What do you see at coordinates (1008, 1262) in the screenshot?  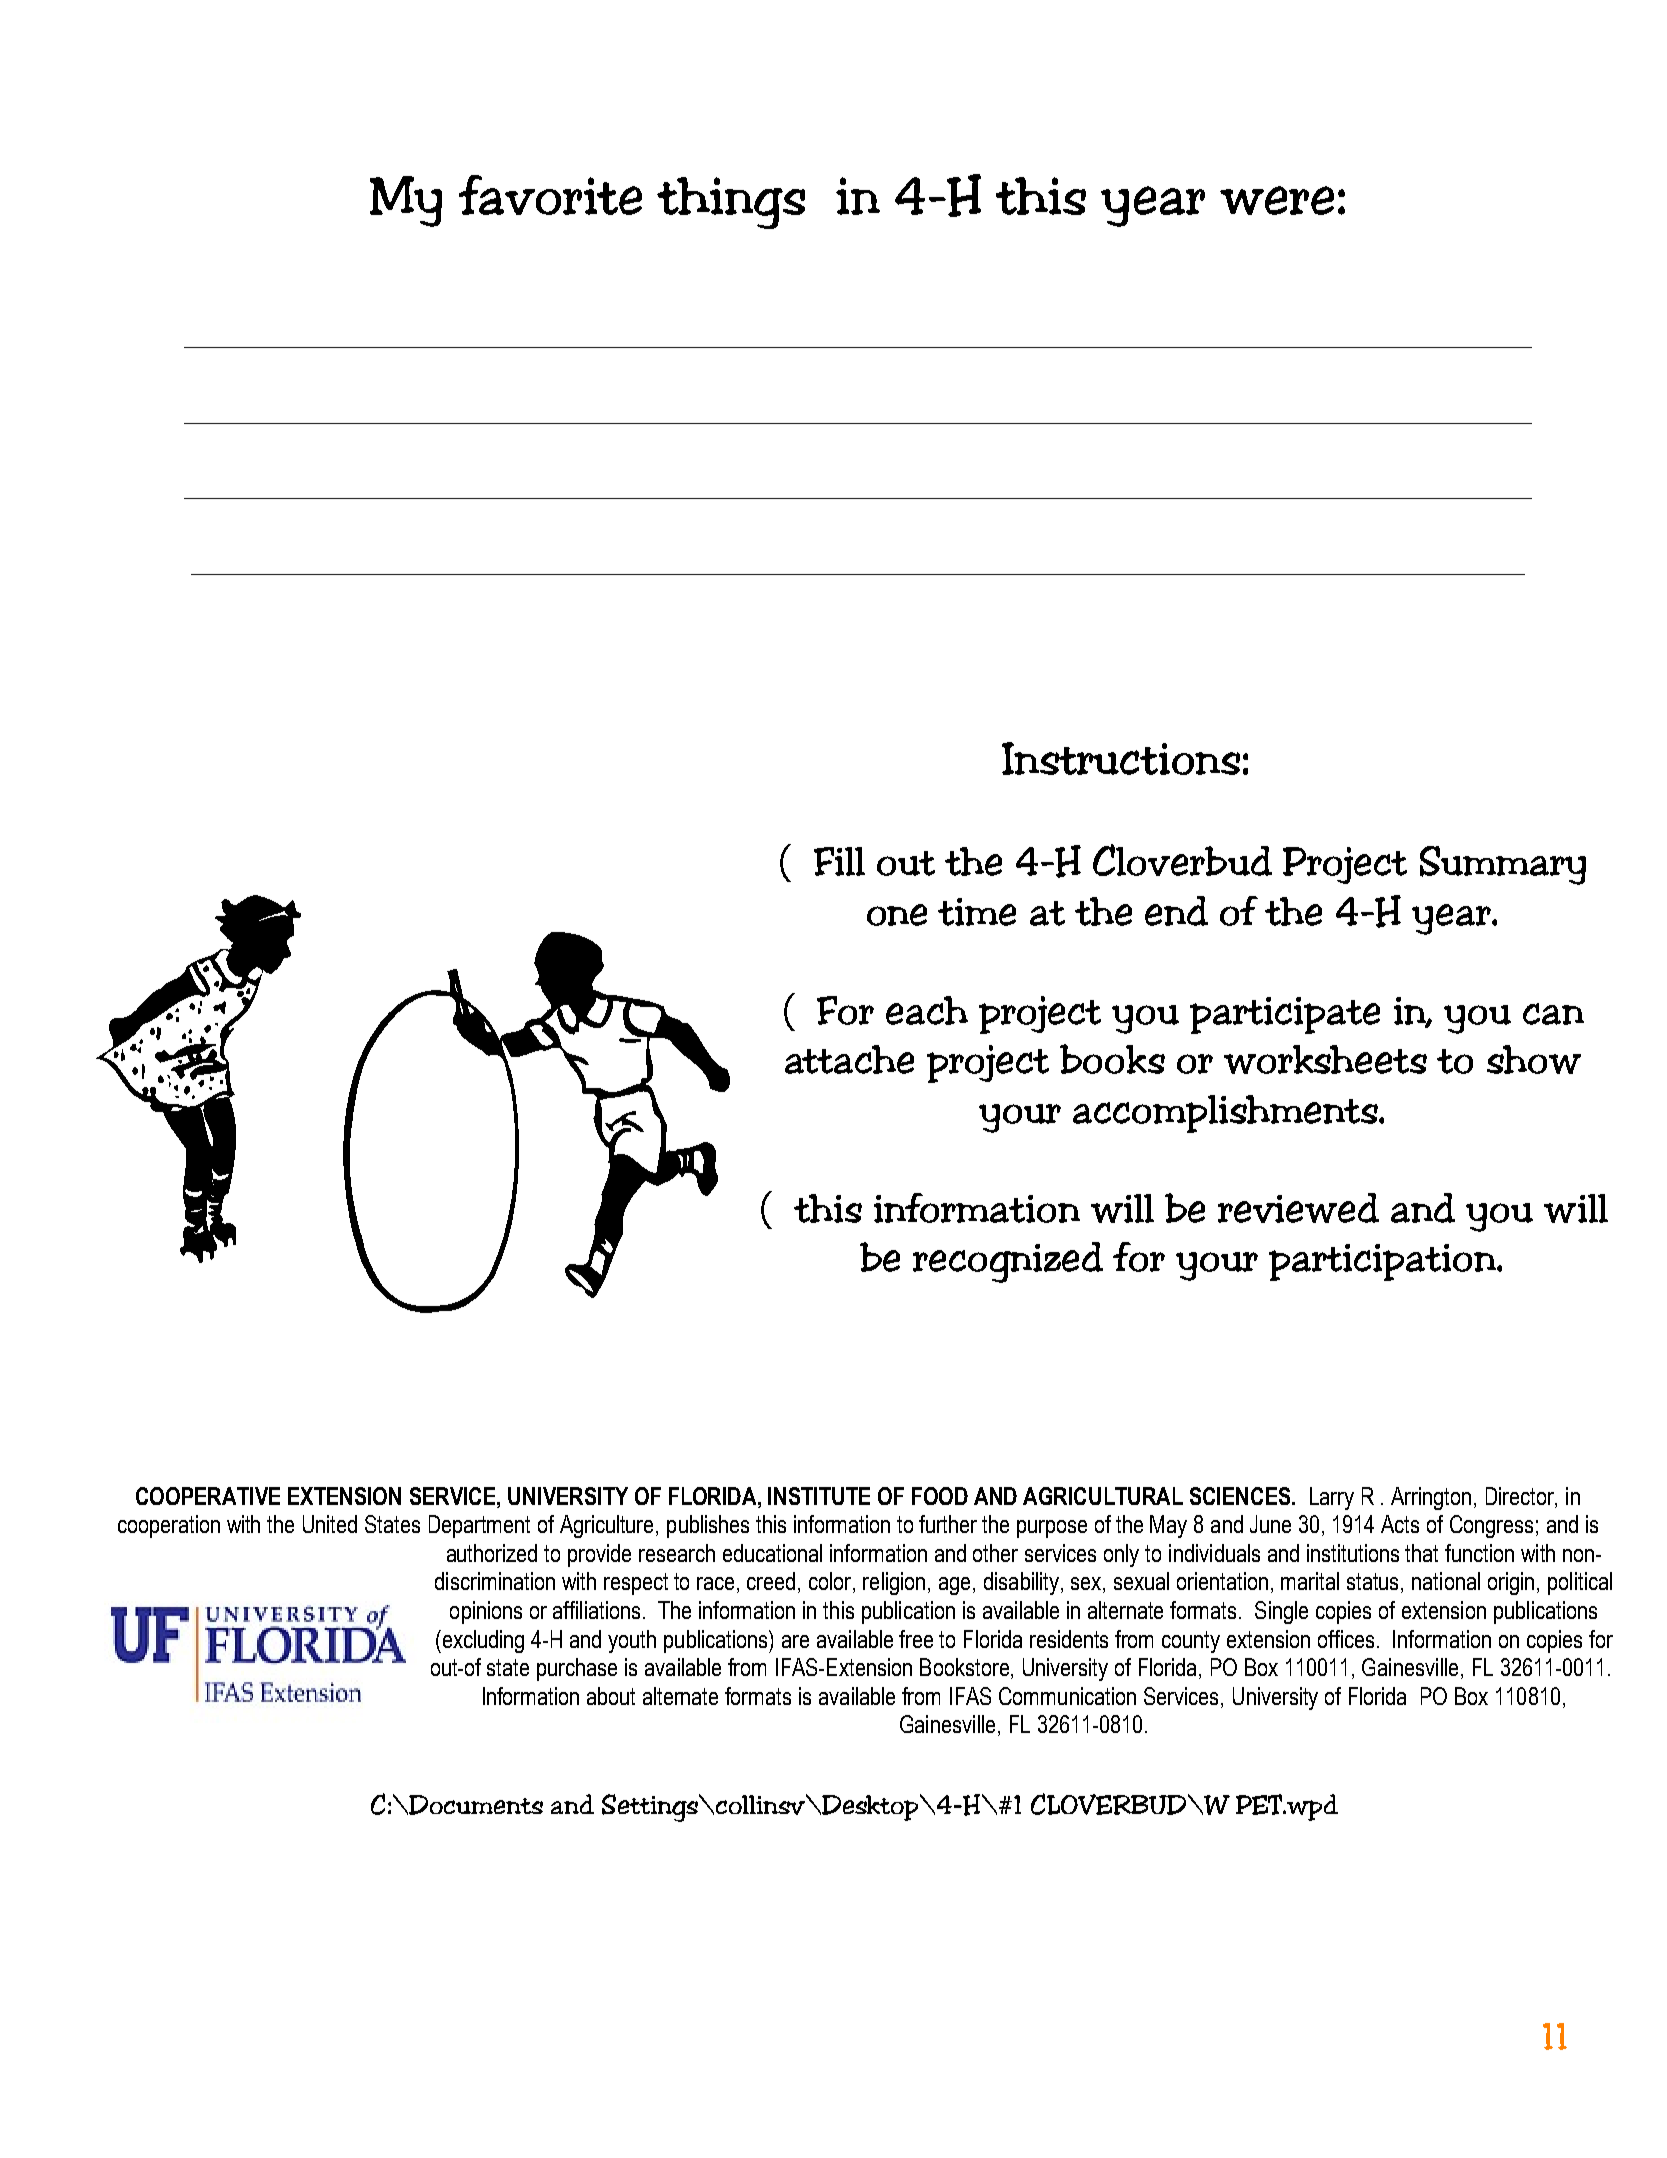 I see `recognized` at bounding box center [1008, 1262].
